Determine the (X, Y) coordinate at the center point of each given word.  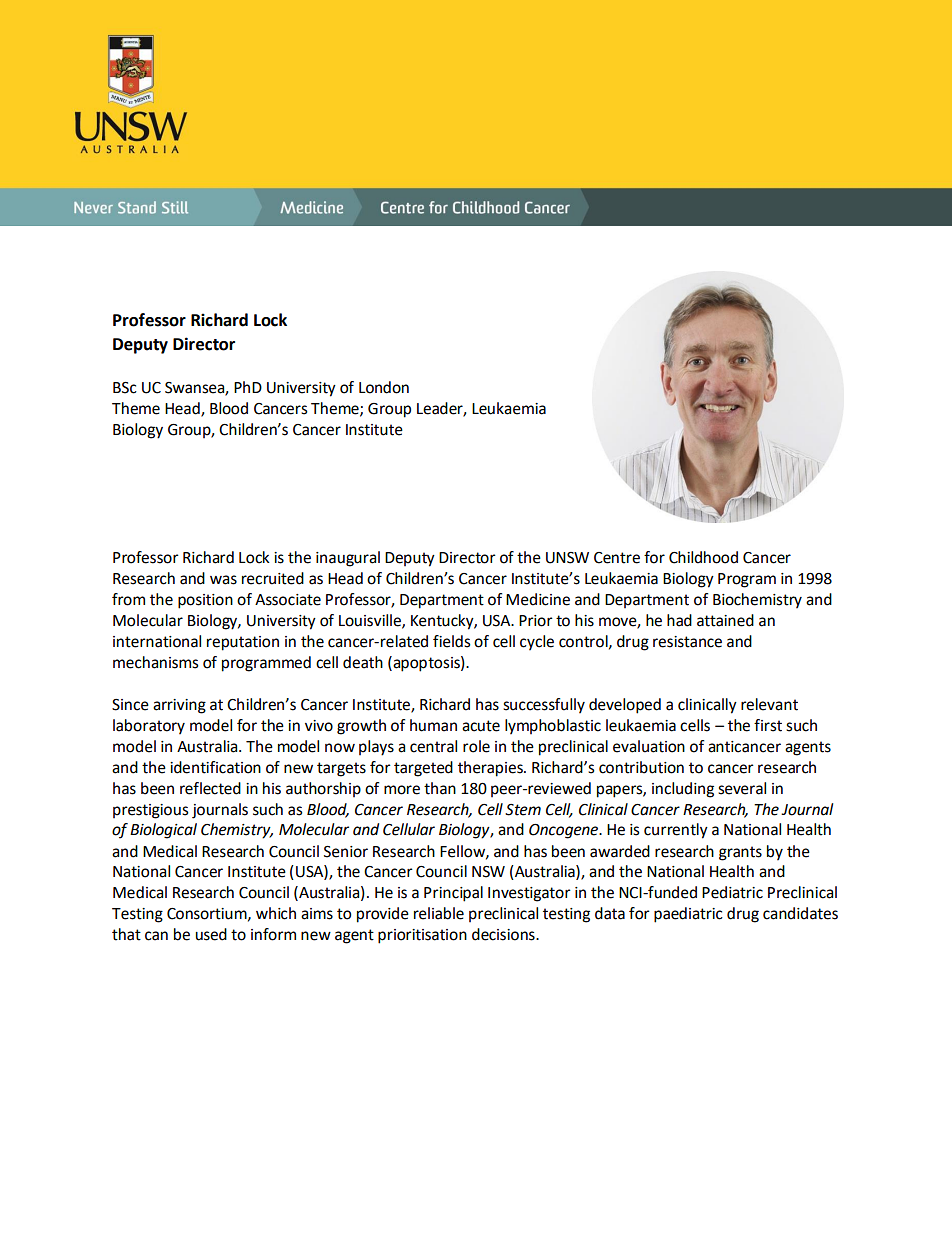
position (205, 601)
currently (676, 831)
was (223, 580)
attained (725, 620)
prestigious (151, 811)
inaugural (348, 559)
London (384, 387)
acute (481, 726)
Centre (617, 558)
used (211, 934)
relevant (769, 704)
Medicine (538, 599)
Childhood (703, 557)
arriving (179, 706)
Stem (523, 810)
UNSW (567, 558)
